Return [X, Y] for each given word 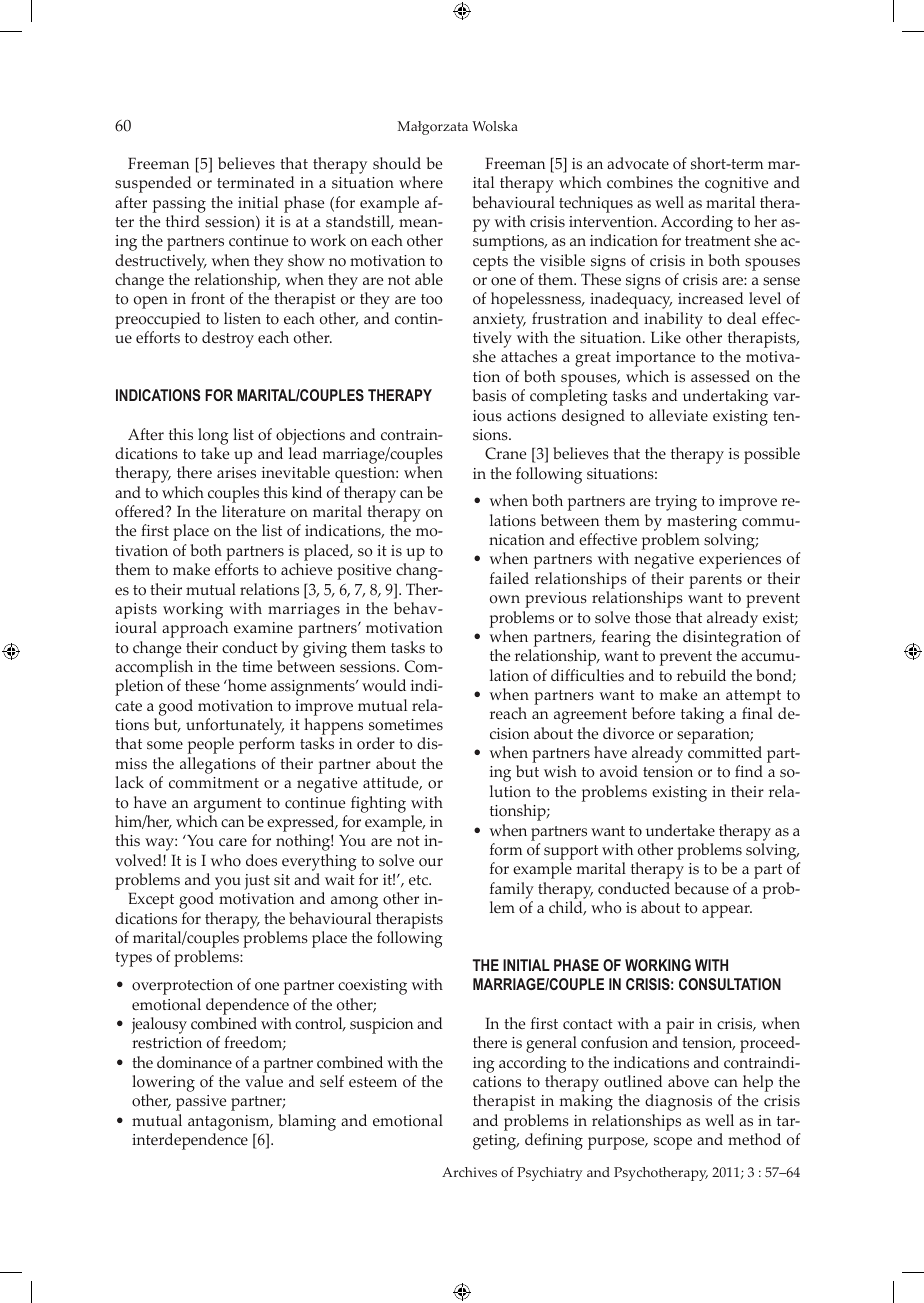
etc [419, 880]
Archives [469, 1172]
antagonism [230, 1123]
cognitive [736, 185]
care [233, 842]
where [421, 182]
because [702, 888]
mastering [702, 523]
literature [253, 511]
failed [509, 578]
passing [179, 205]
